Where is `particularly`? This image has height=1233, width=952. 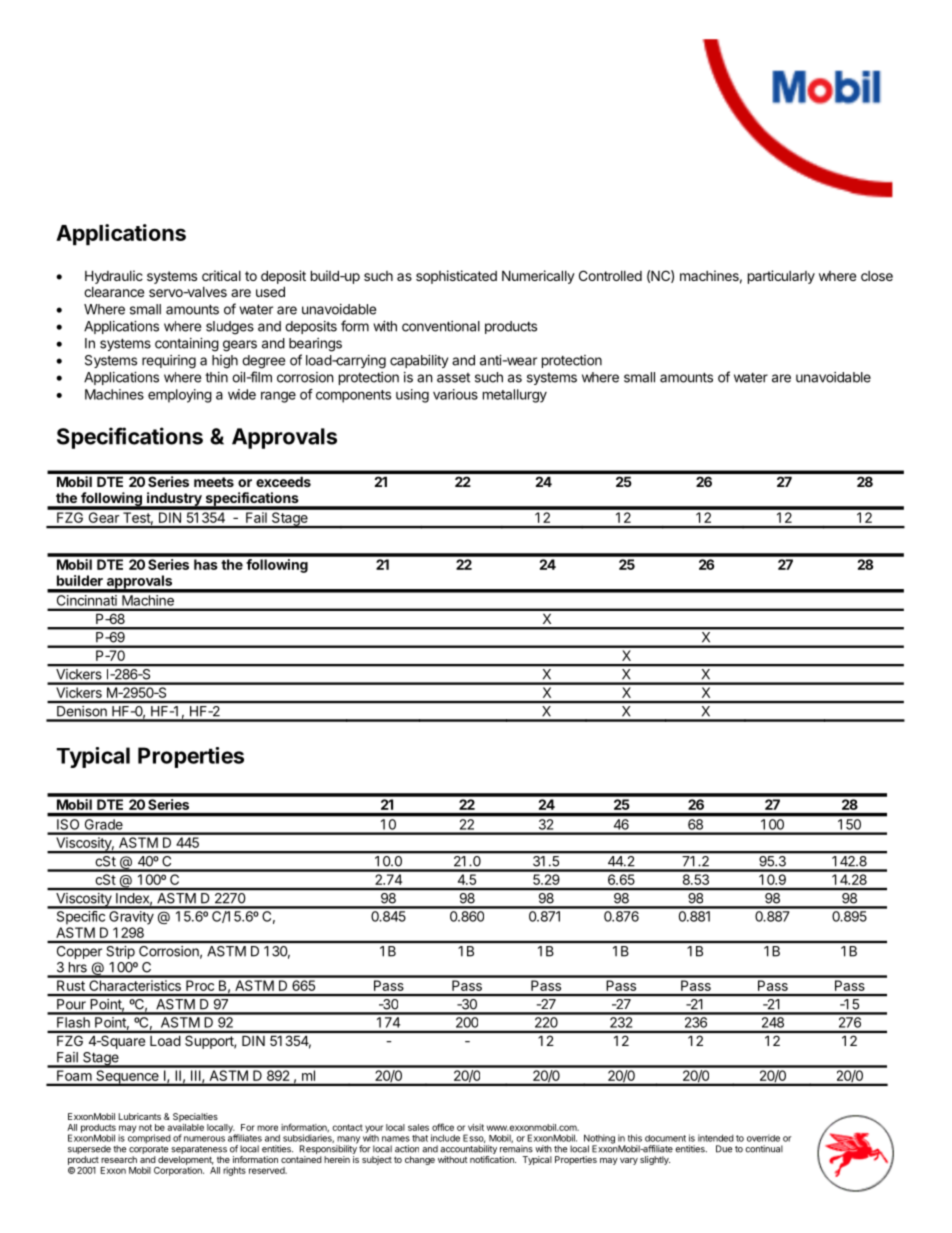 particularly is located at coordinates (781, 277).
